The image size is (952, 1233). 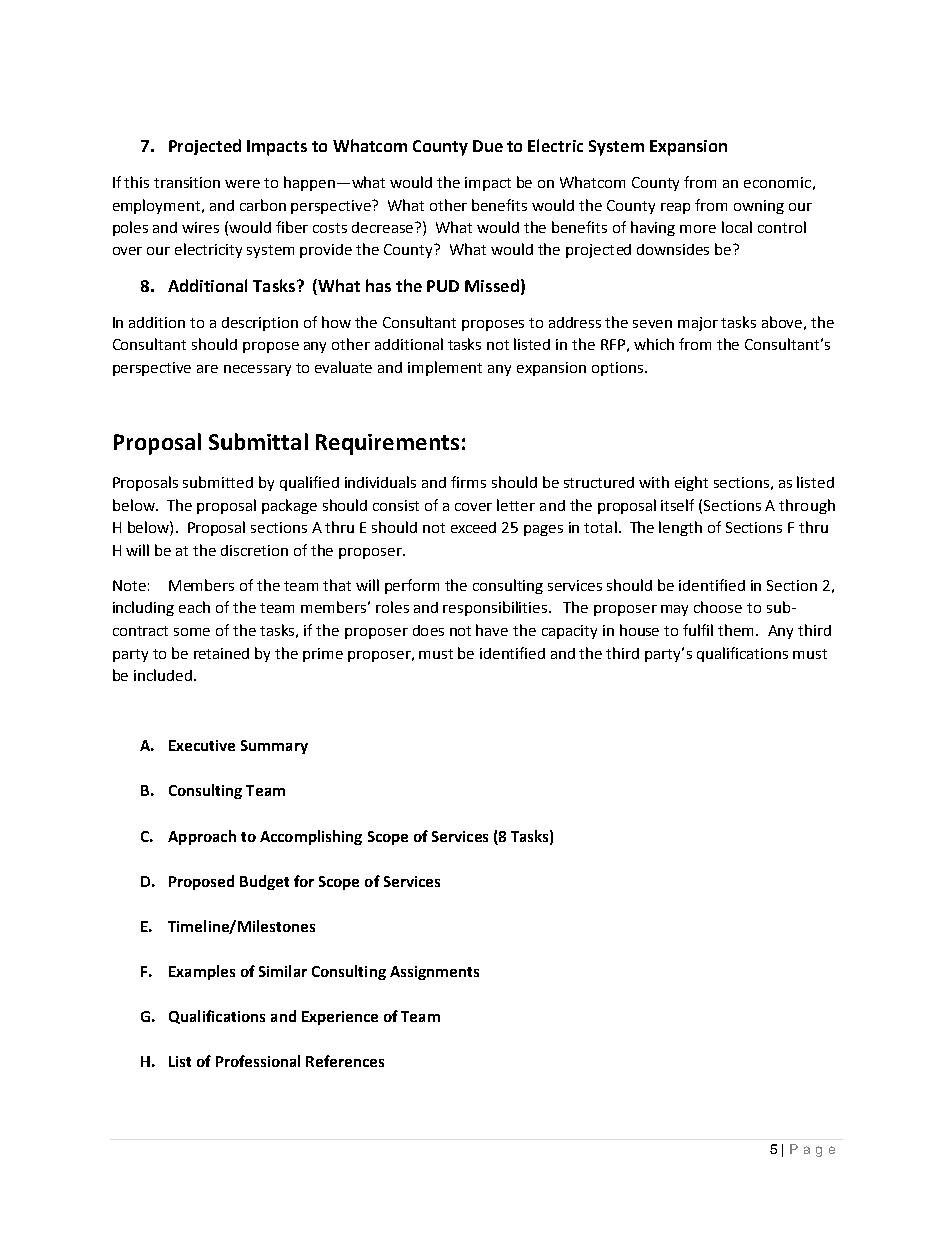 What do you see at coordinates (258, 1061) in the image?
I see `Professional` at bounding box center [258, 1061].
